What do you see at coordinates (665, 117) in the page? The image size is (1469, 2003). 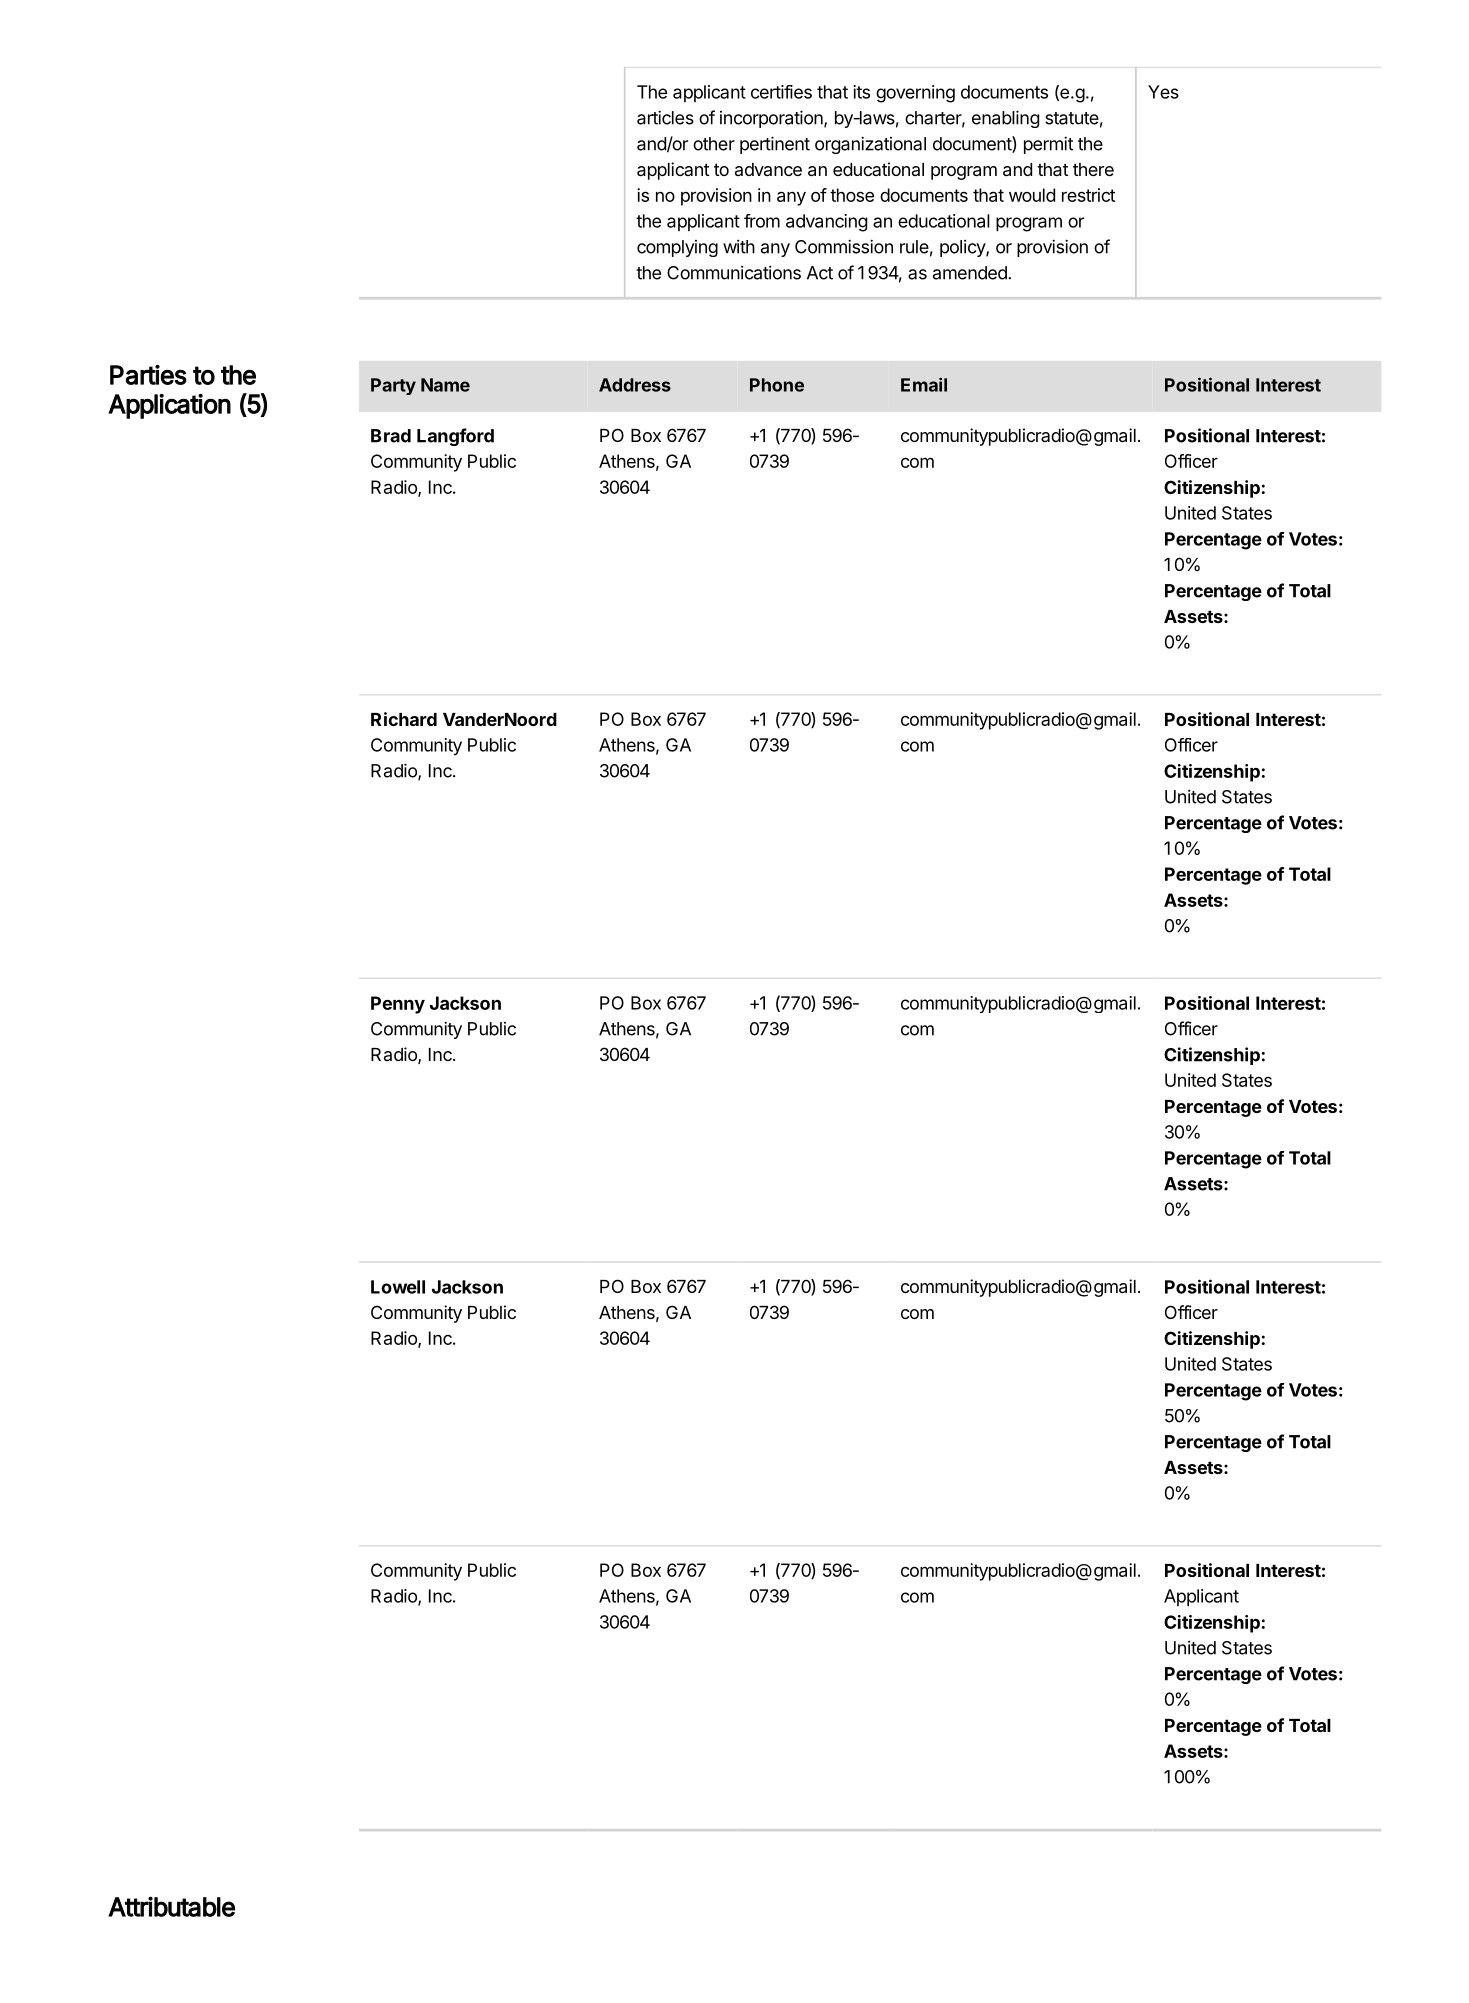 I see `articles` at bounding box center [665, 117].
